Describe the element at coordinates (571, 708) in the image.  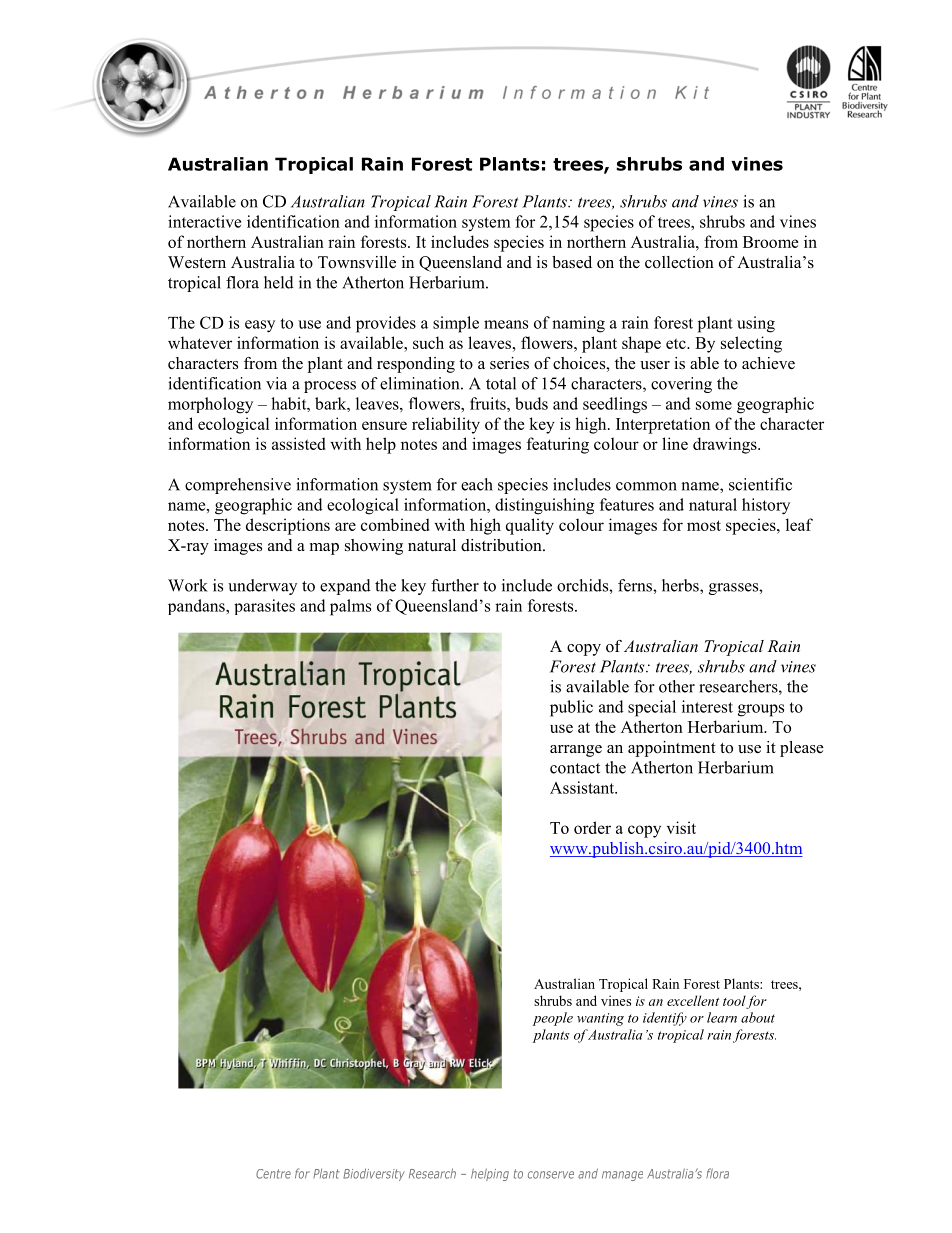
I see `public` at that location.
